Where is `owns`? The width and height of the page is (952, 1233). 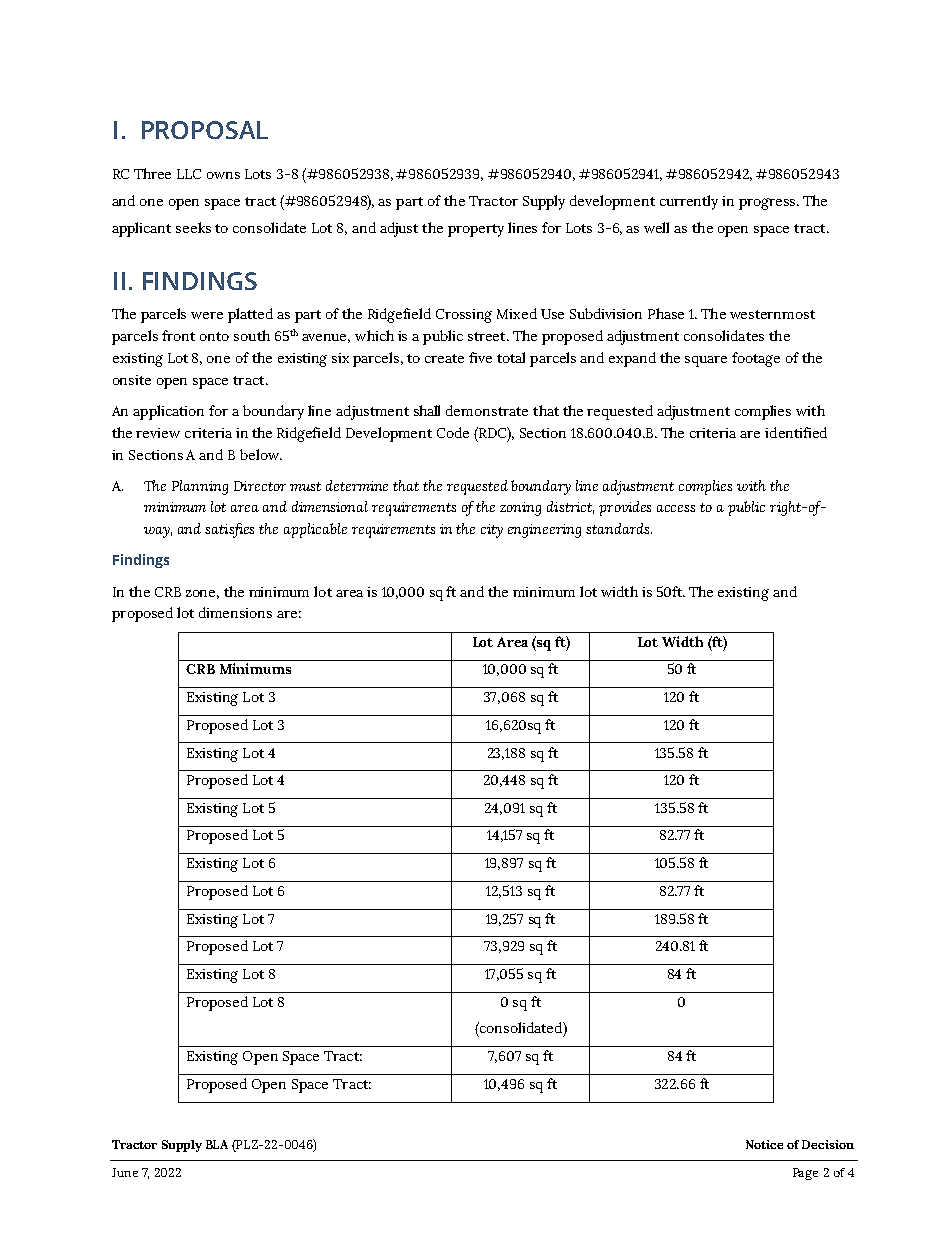 owns is located at coordinates (223, 175).
